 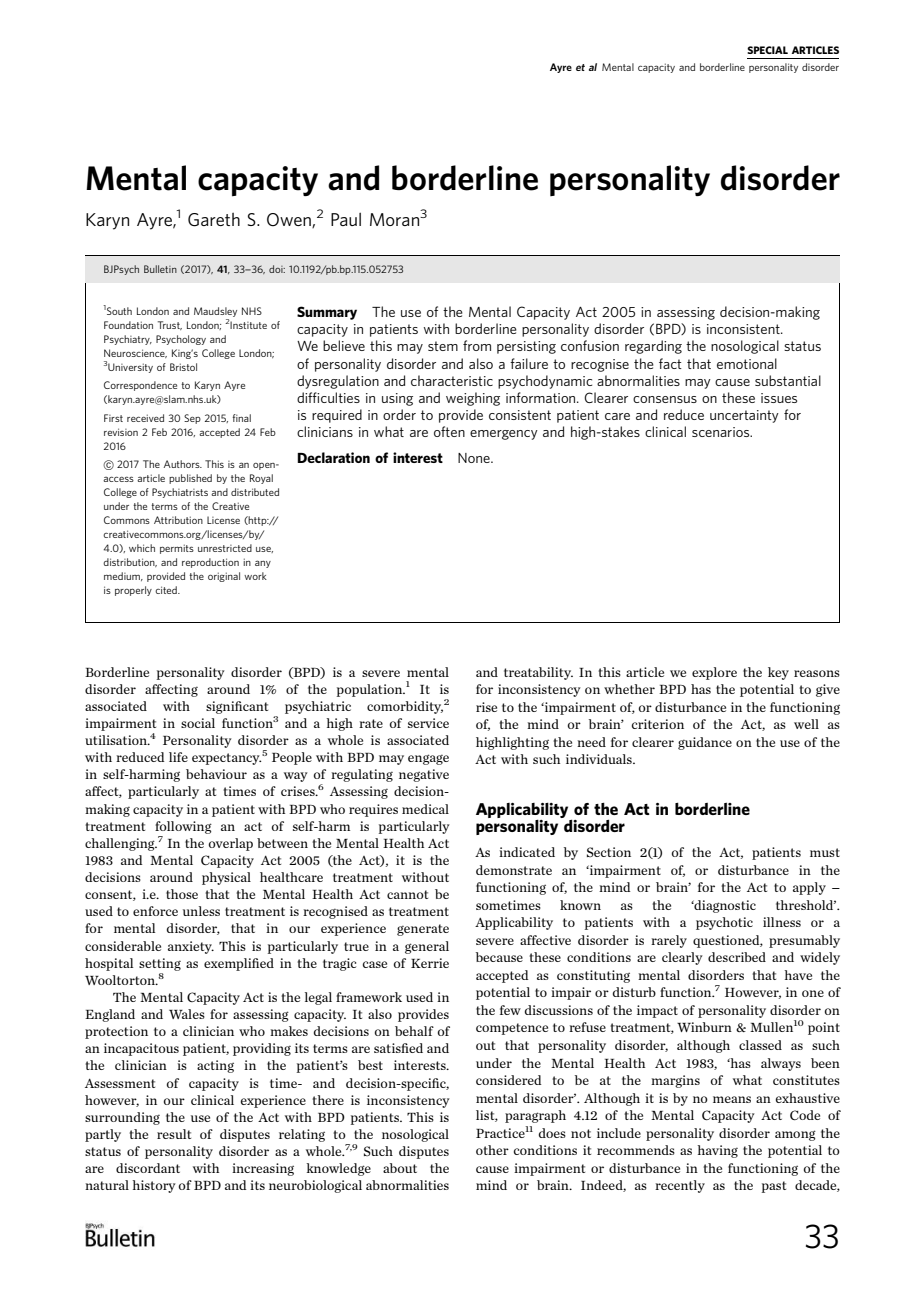 I want to click on emotional, so click(x=747, y=363).
